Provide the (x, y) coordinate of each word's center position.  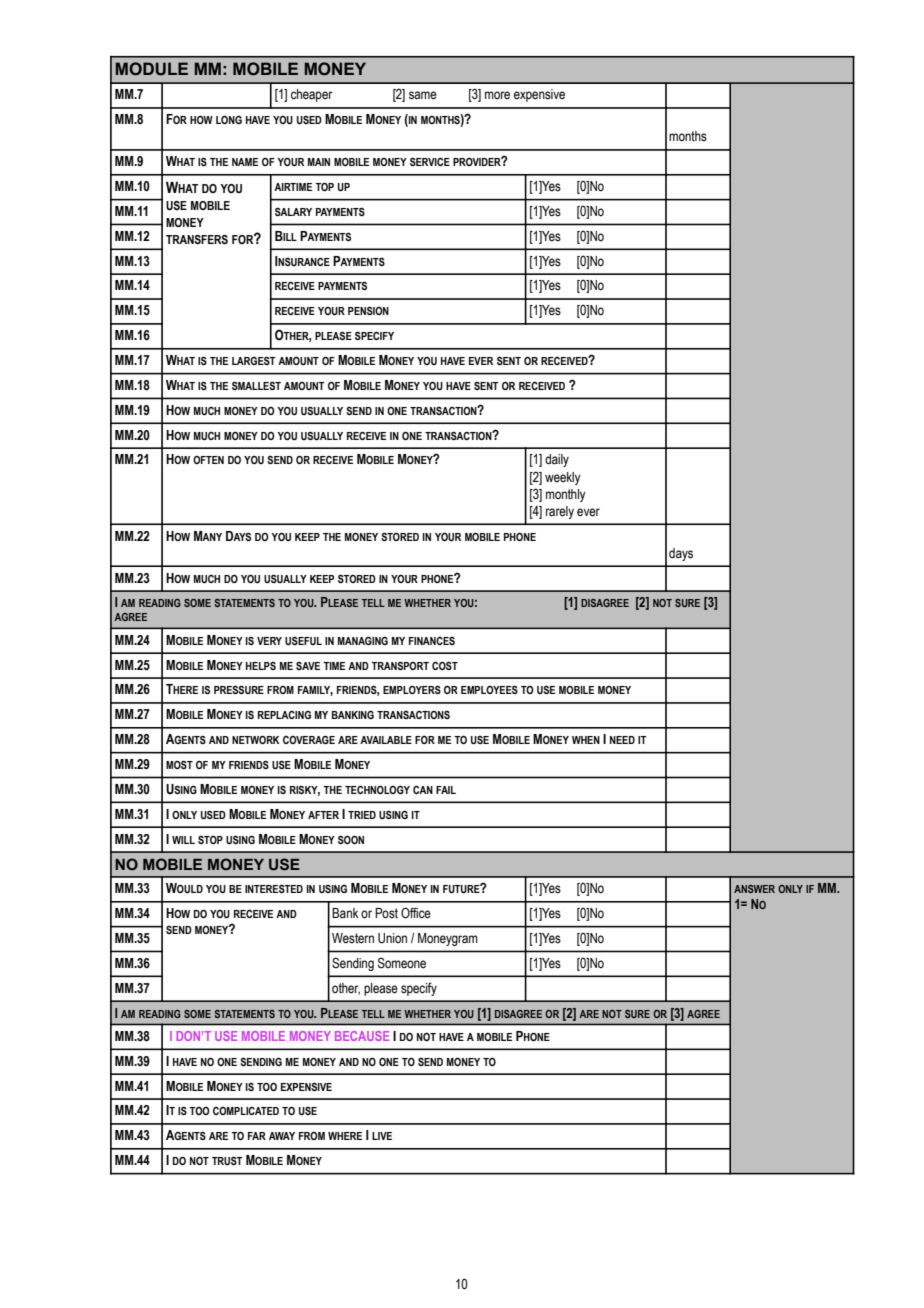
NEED (622, 740)
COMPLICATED (246, 1111)
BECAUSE (362, 1036)
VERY (269, 641)
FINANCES (432, 641)
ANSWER (754, 889)
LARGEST (254, 360)
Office (416, 913)
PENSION (368, 310)
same (423, 95)
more (497, 95)
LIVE (382, 1136)
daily (557, 460)
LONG (229, 119)
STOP (210, 840)
